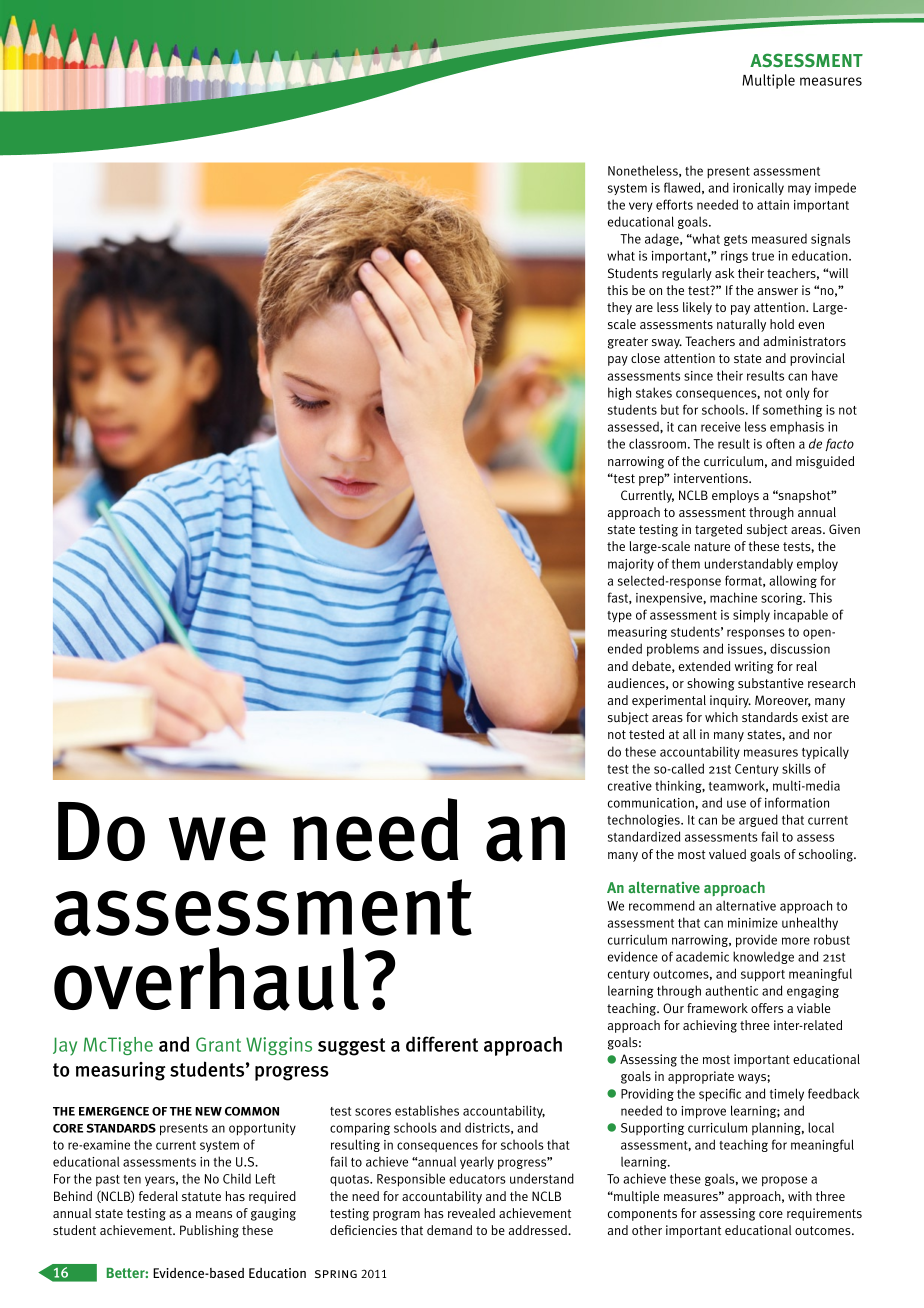 The width and height of the image is (924, 1308). I want to click on Publishing, so click(209, 1231).
